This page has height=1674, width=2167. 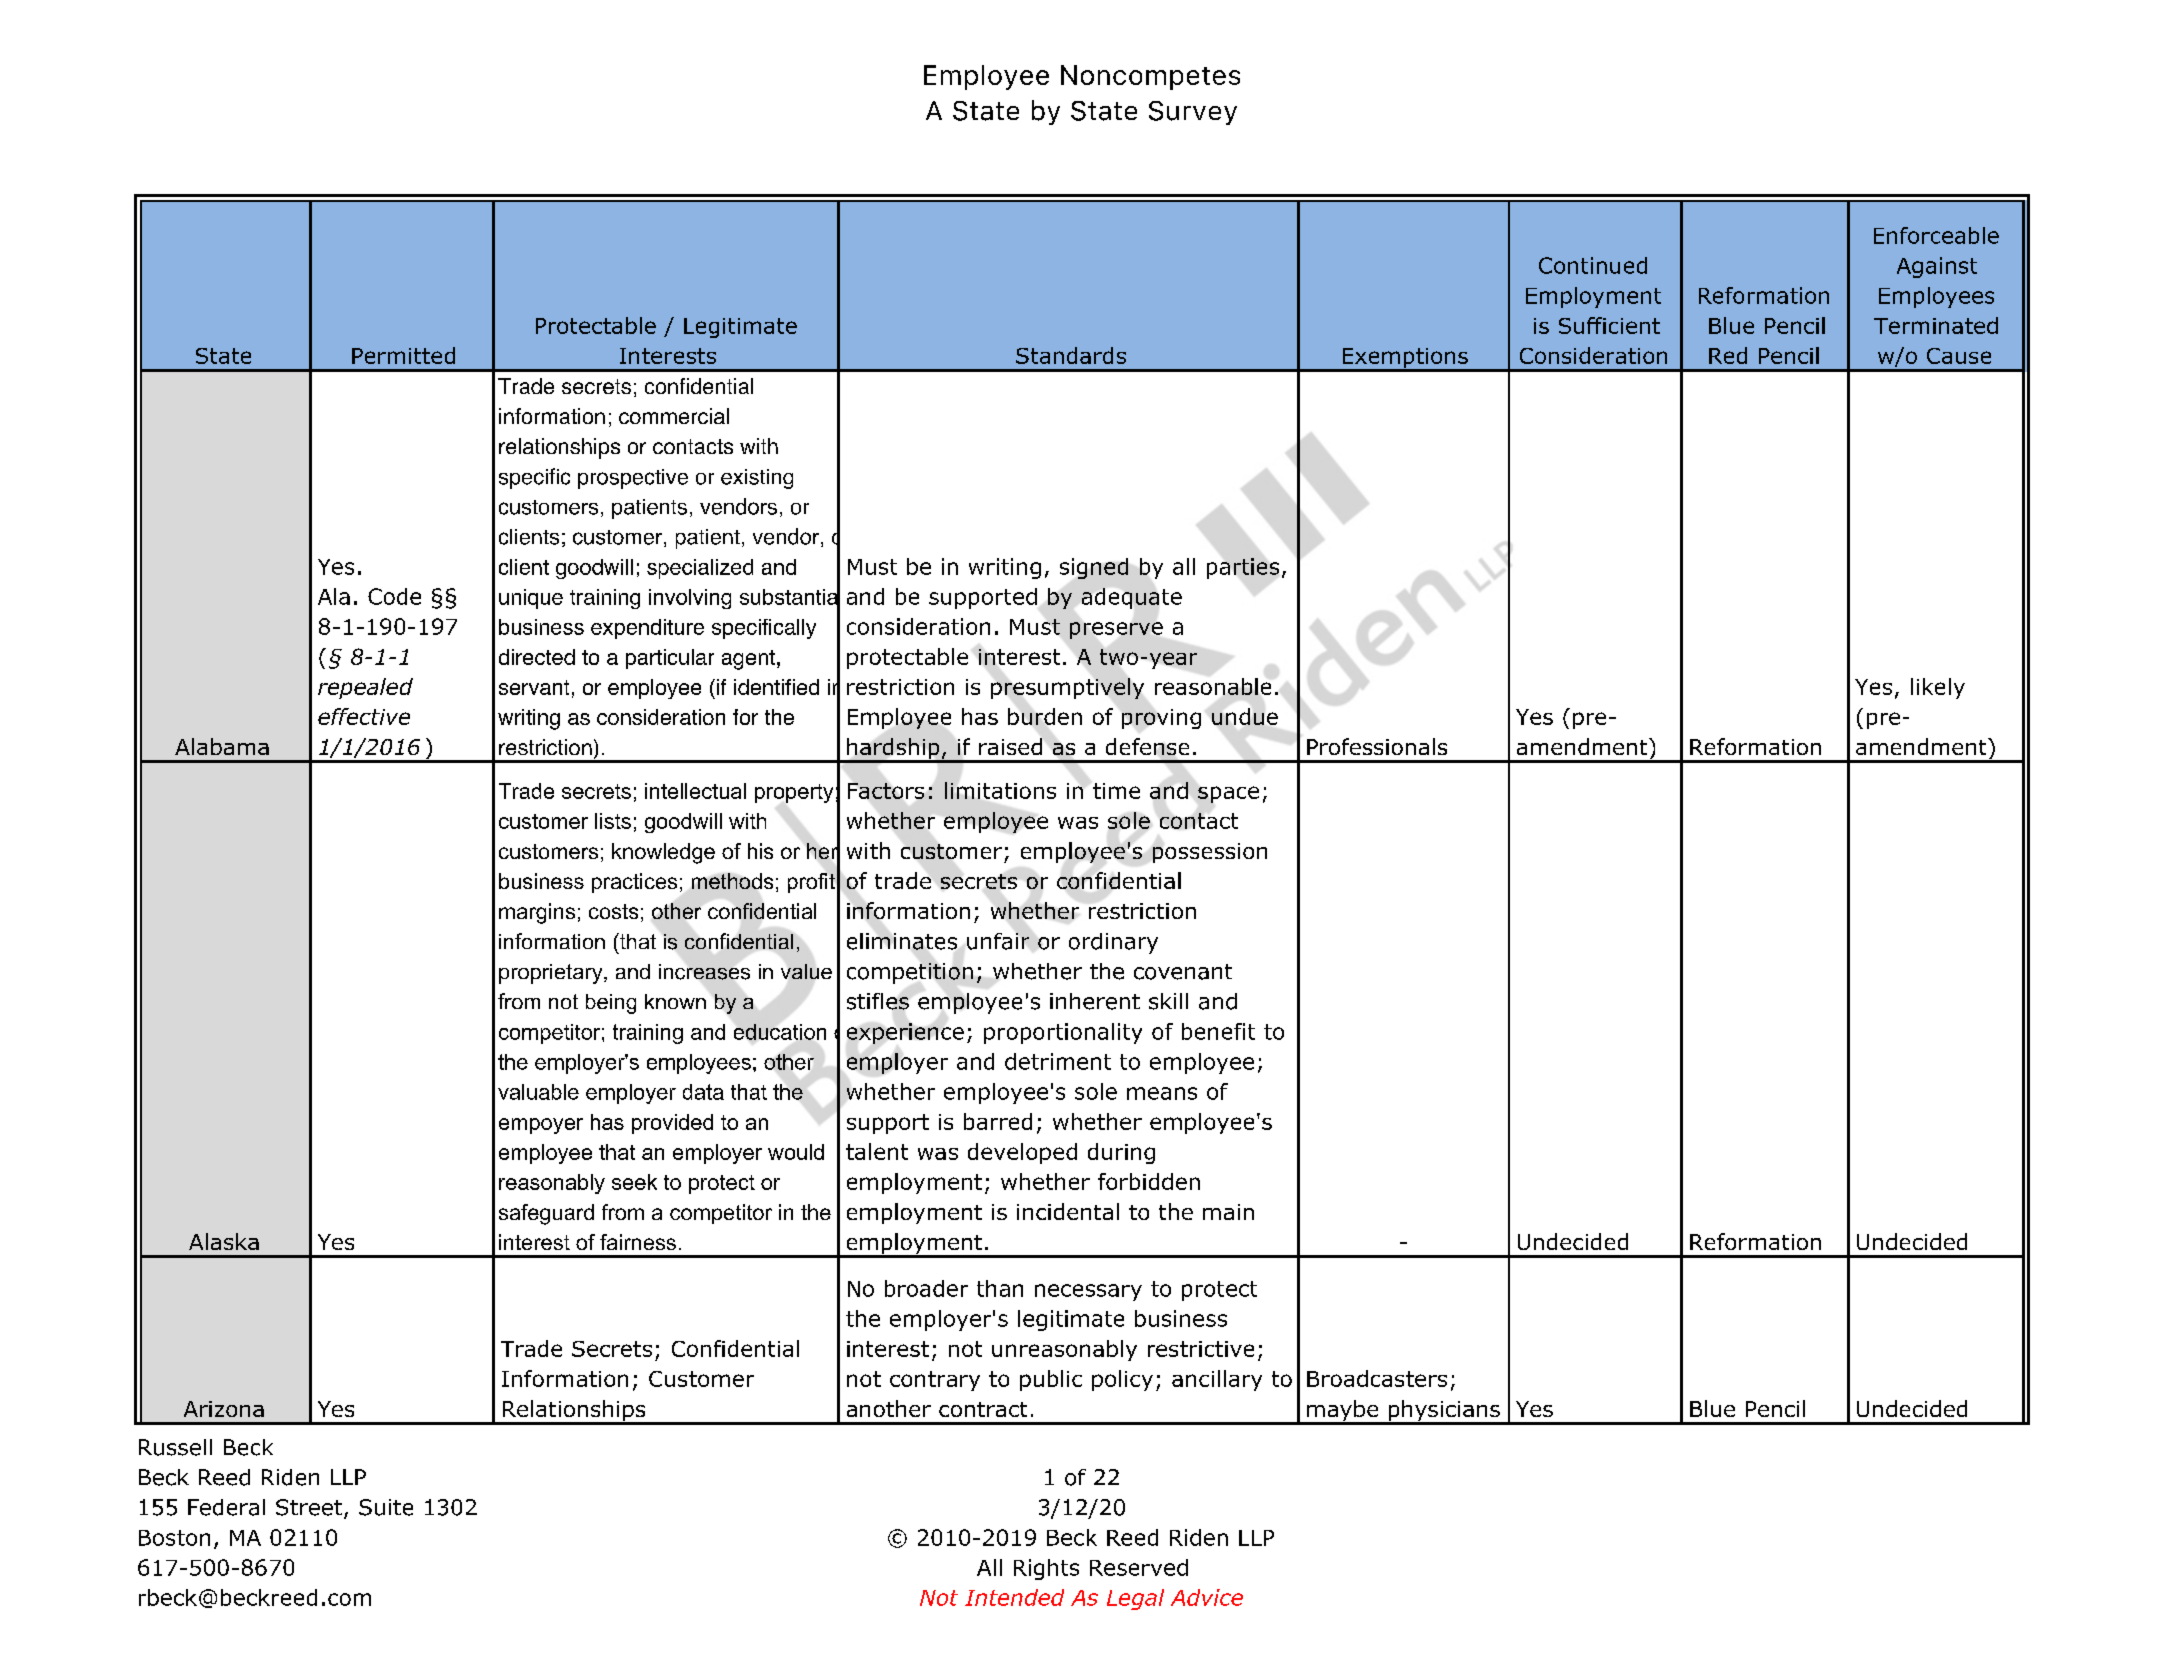 What do you see at coordinates (1936, 235) in the page?
I see `Enforceable` at bounding box center [1936, 235].
